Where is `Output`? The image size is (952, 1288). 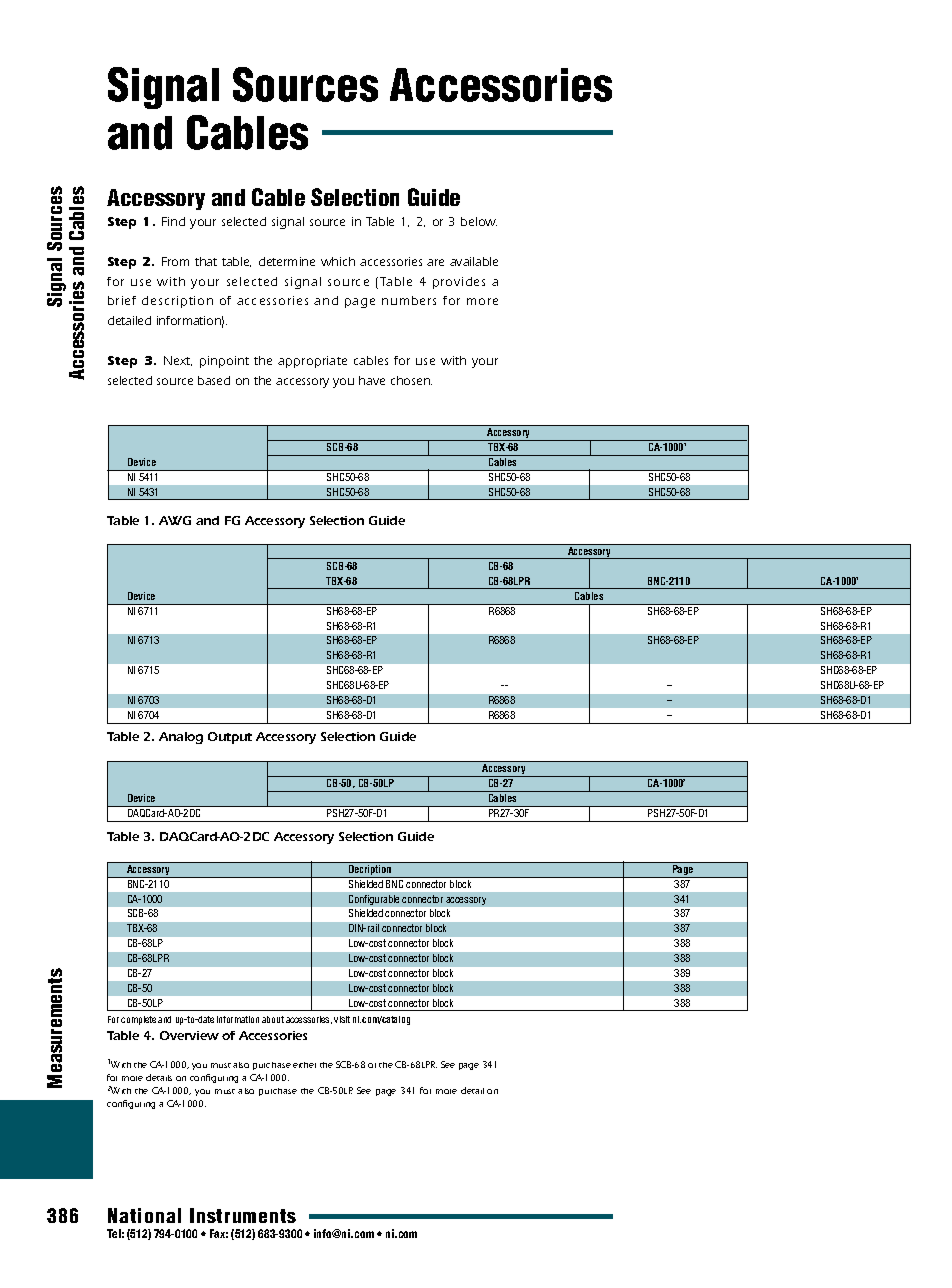 Output is located at coordinates (230, 738).
